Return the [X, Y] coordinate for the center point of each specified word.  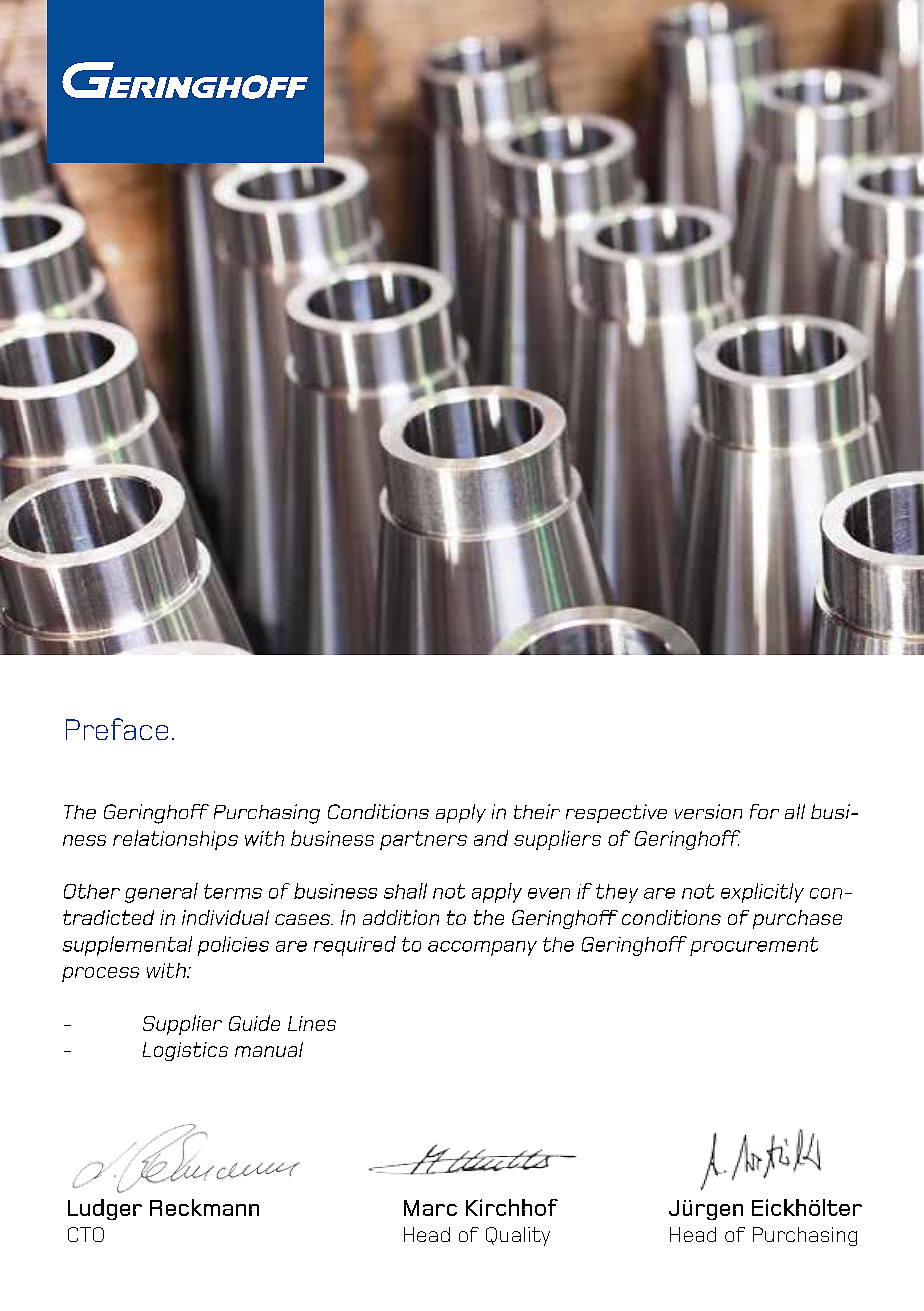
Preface [117, 729]
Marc [430, 1208]
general [161, 893]
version [708, 811]
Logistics [185, 1051]
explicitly [762, 893]
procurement [754, 946]
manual [269, 1049]
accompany [482, 948]
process [100, 974]
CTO [86, 1234]
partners [423, 840]
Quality [518, 1236]
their [537, 811]
